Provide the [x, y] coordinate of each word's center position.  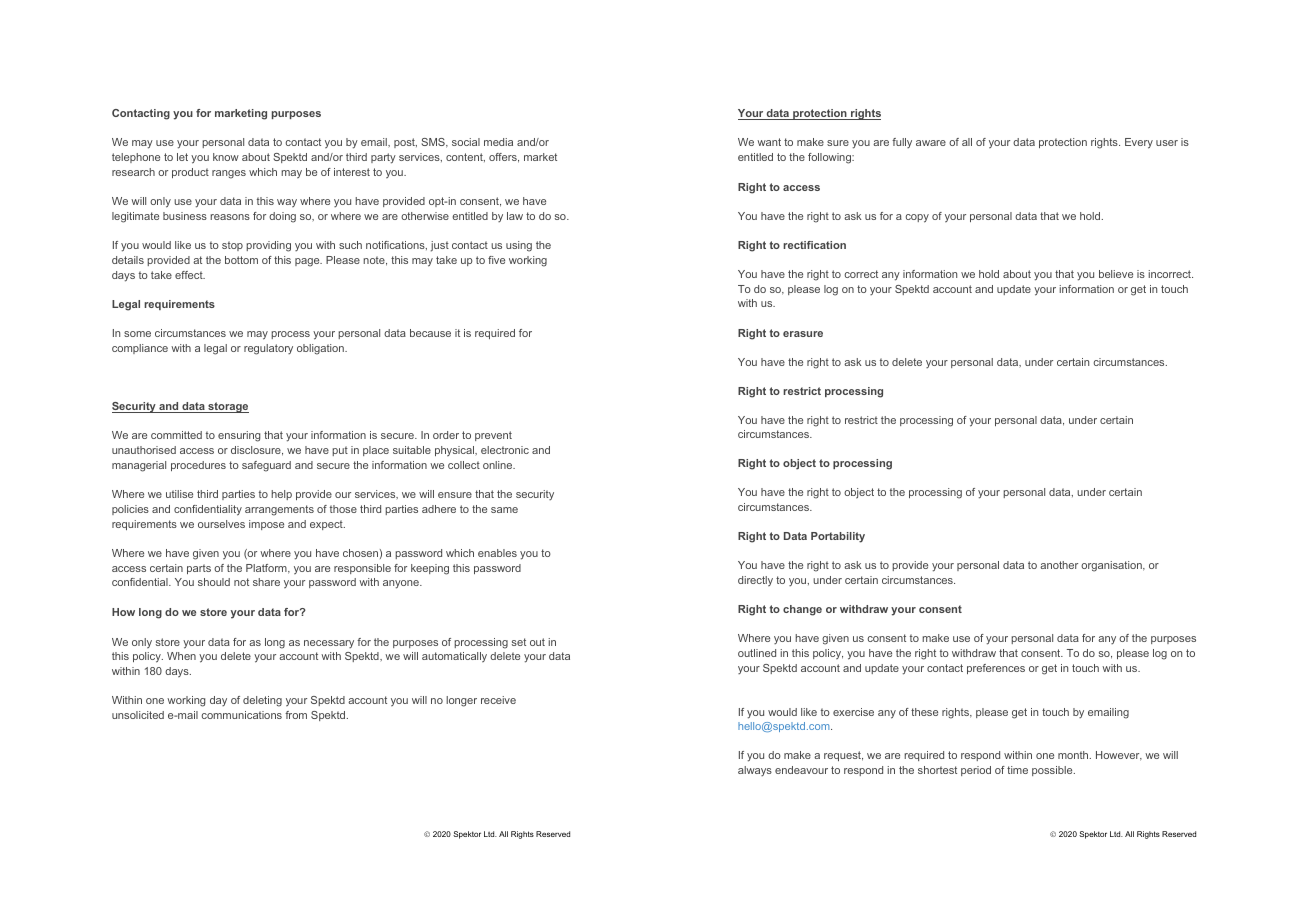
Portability [838, 537]
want [769, 142]
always [755, 771]
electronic [505, 450]
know [226, 157]
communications [242, 715]
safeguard [266, 466]
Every [1139, 143]
